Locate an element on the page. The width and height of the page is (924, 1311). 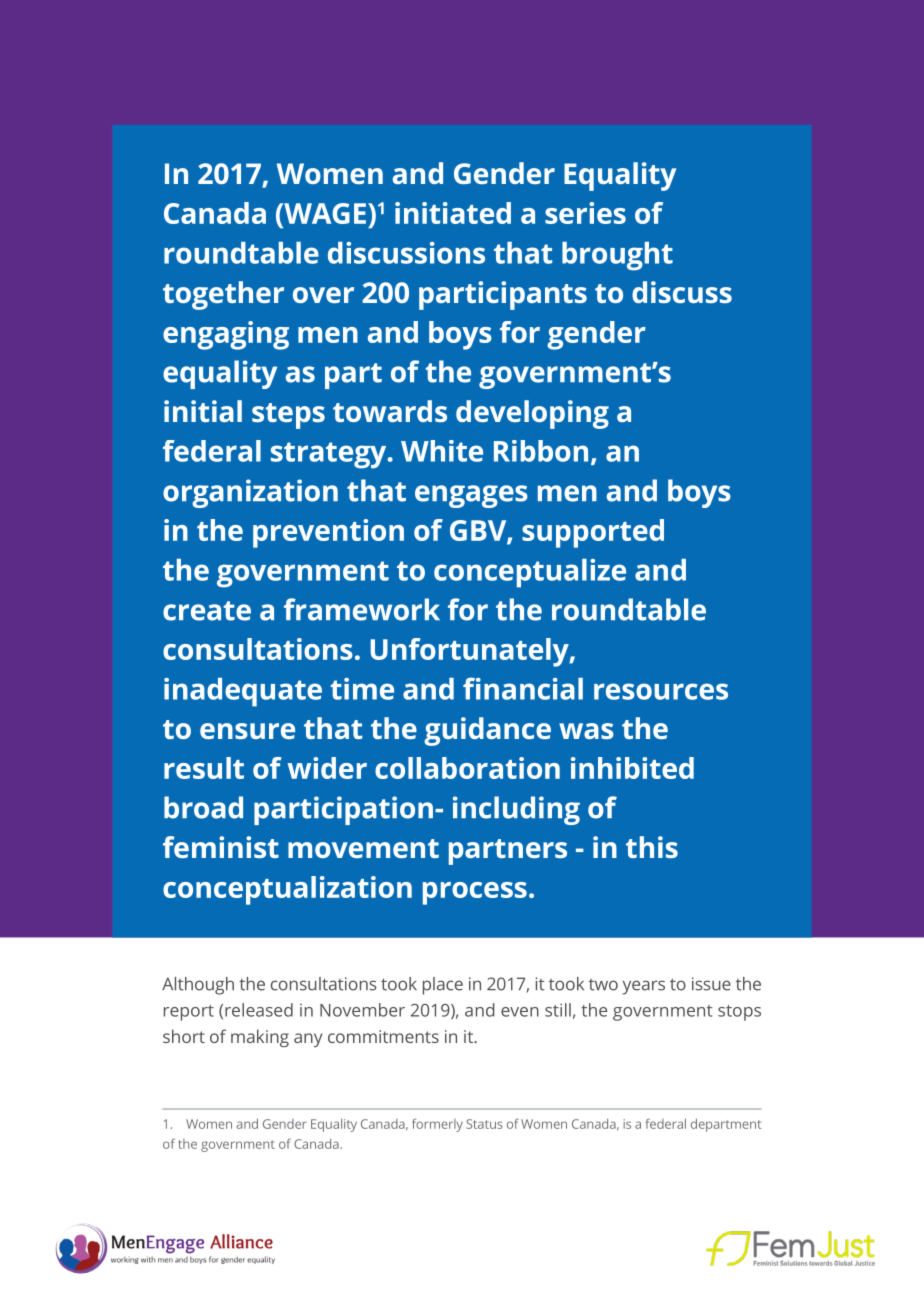
inadequate is located at coordinates (243, 692).
